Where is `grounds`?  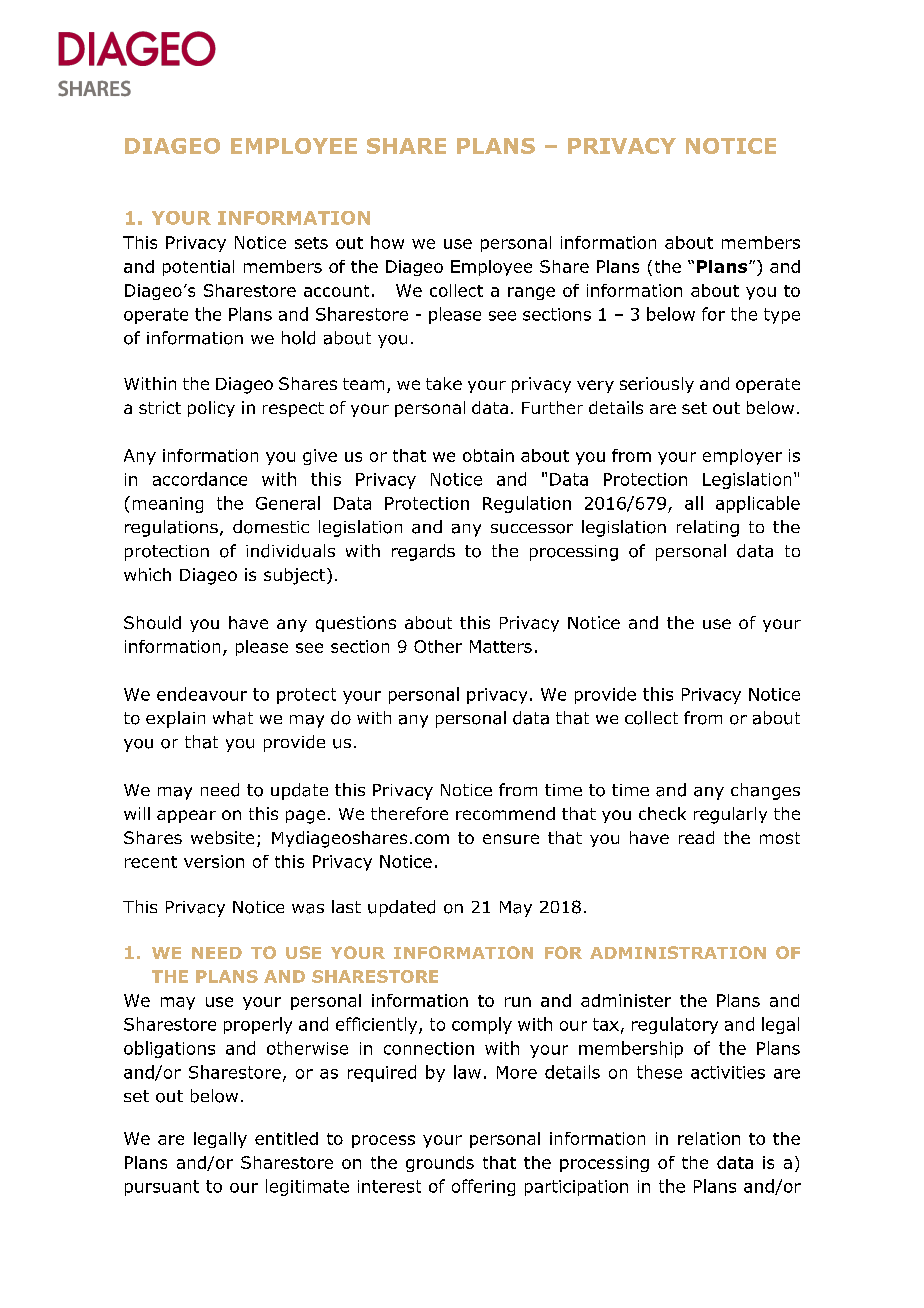 grounds is located at coordinates (440, 1164).
